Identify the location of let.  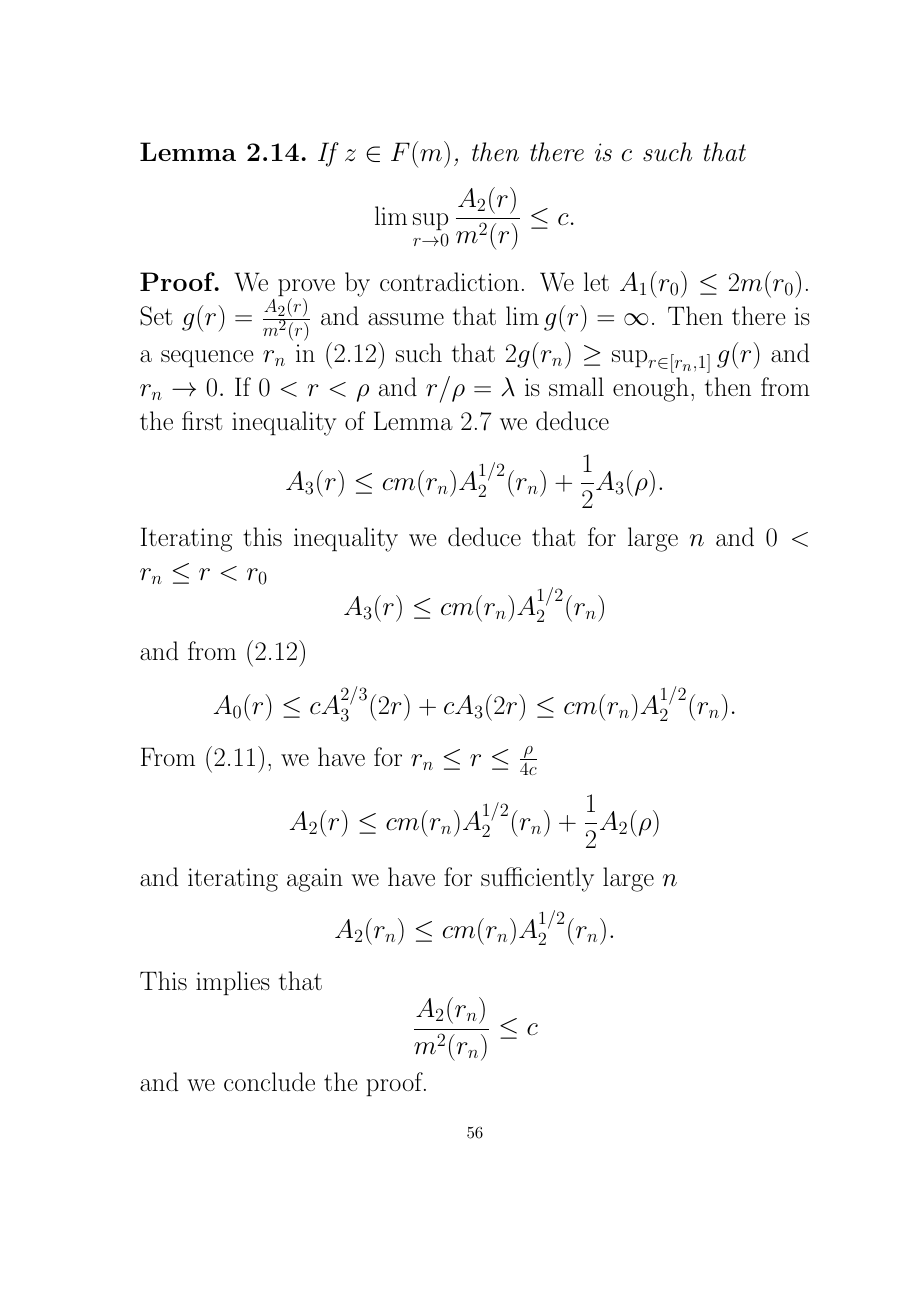
(596, 281).
